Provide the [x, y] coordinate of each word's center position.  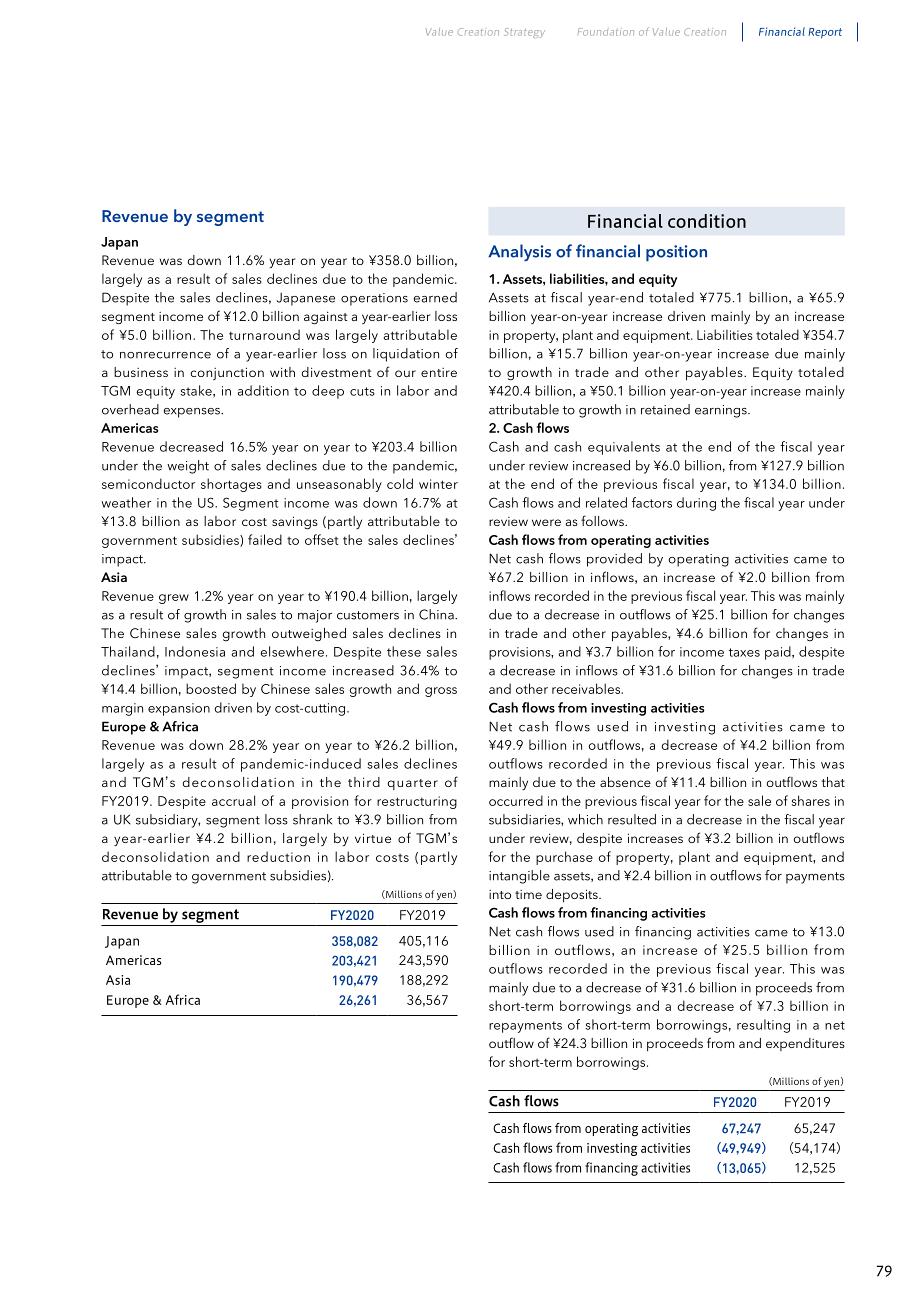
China [437, 614]
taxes [744, 652]
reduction [278, 856]
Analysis [519, 252]
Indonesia [195, 651]
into [500, 894]
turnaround [264, 334]
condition [707, 221]
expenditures [805, 1044]
